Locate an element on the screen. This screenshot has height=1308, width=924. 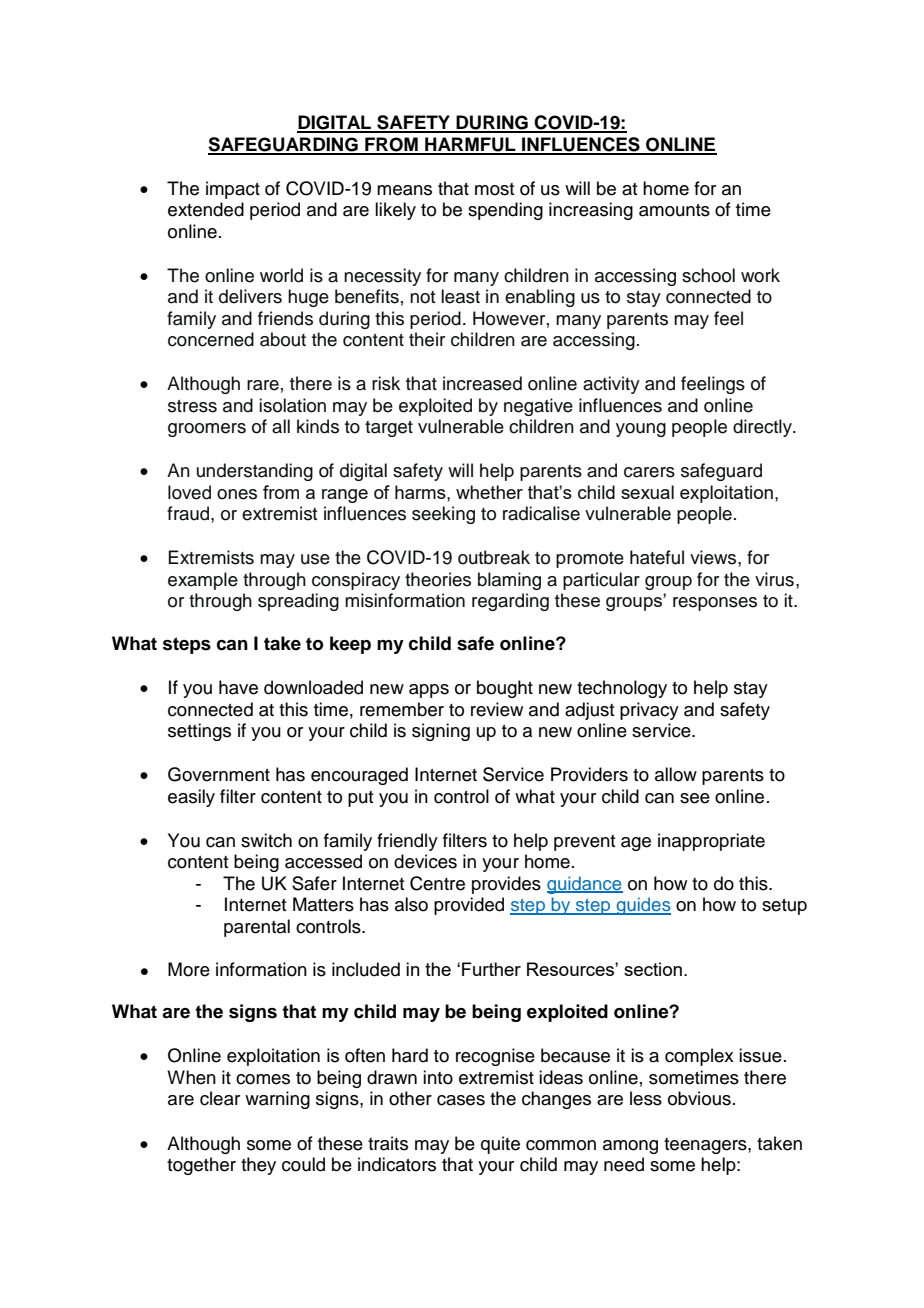
privacy is located at coordinates (649, 711).
